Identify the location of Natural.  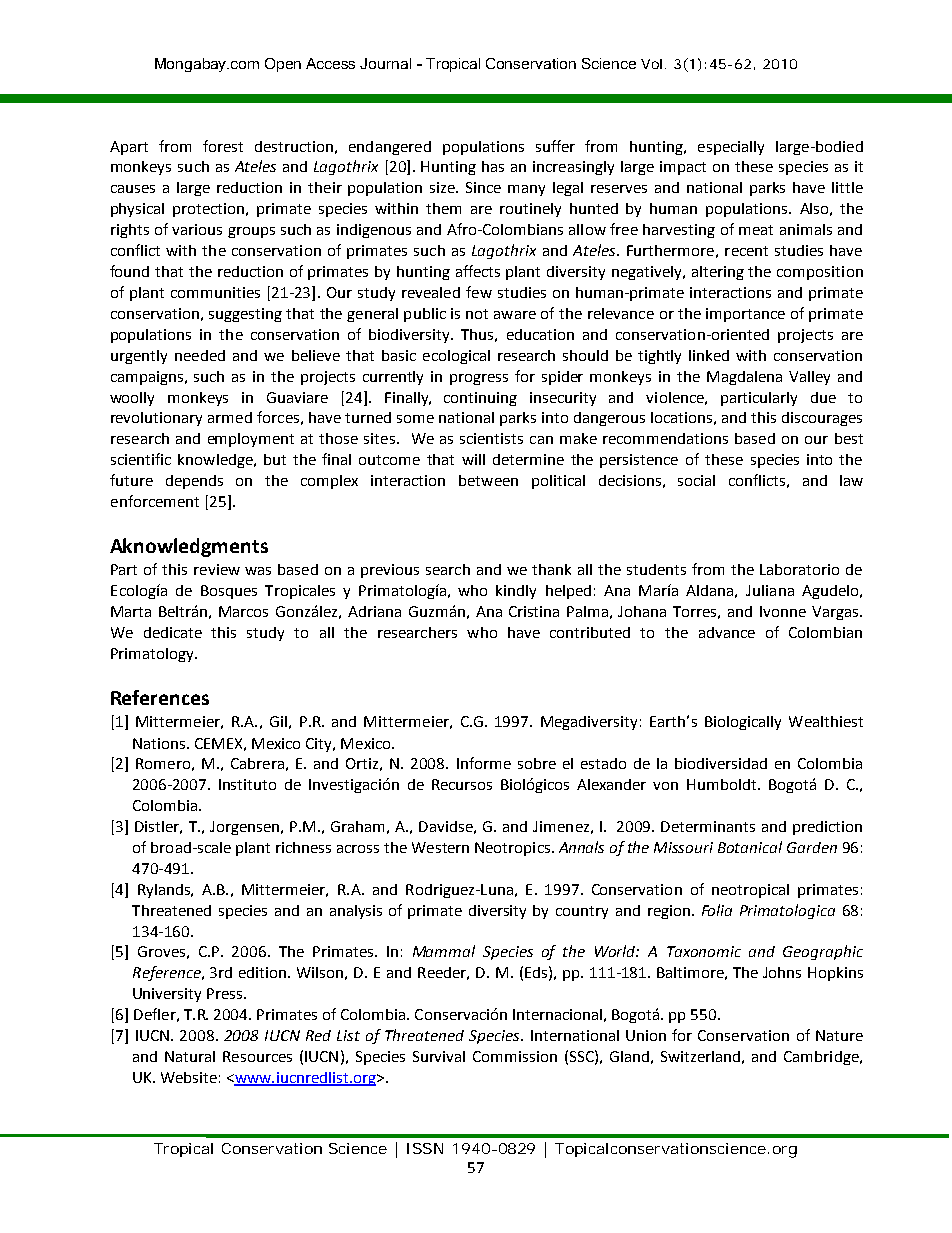
(190, 1056).
